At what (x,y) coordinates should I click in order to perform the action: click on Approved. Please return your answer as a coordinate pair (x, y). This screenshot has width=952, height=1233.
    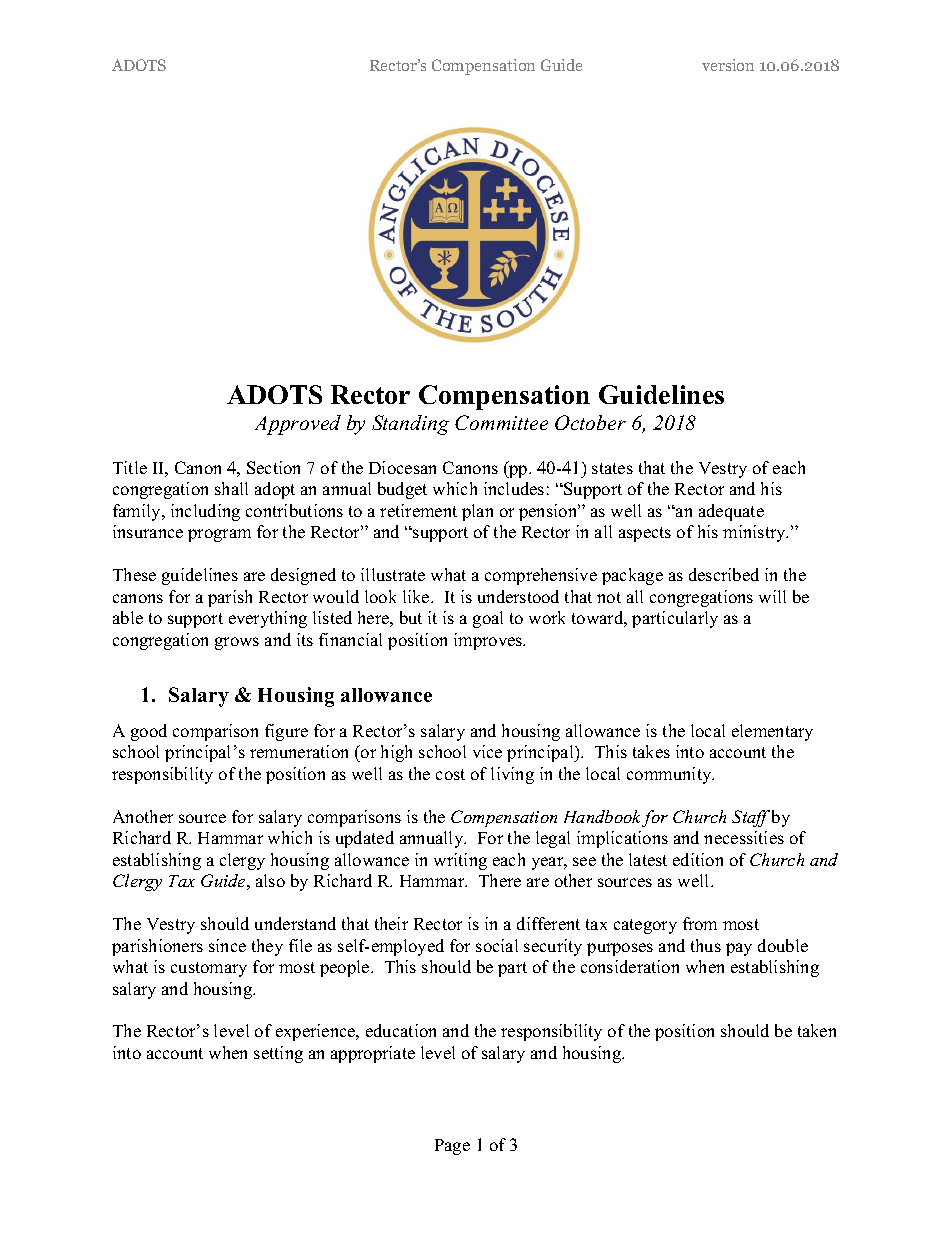
    Looking at the image, I should click on (298, 425).
